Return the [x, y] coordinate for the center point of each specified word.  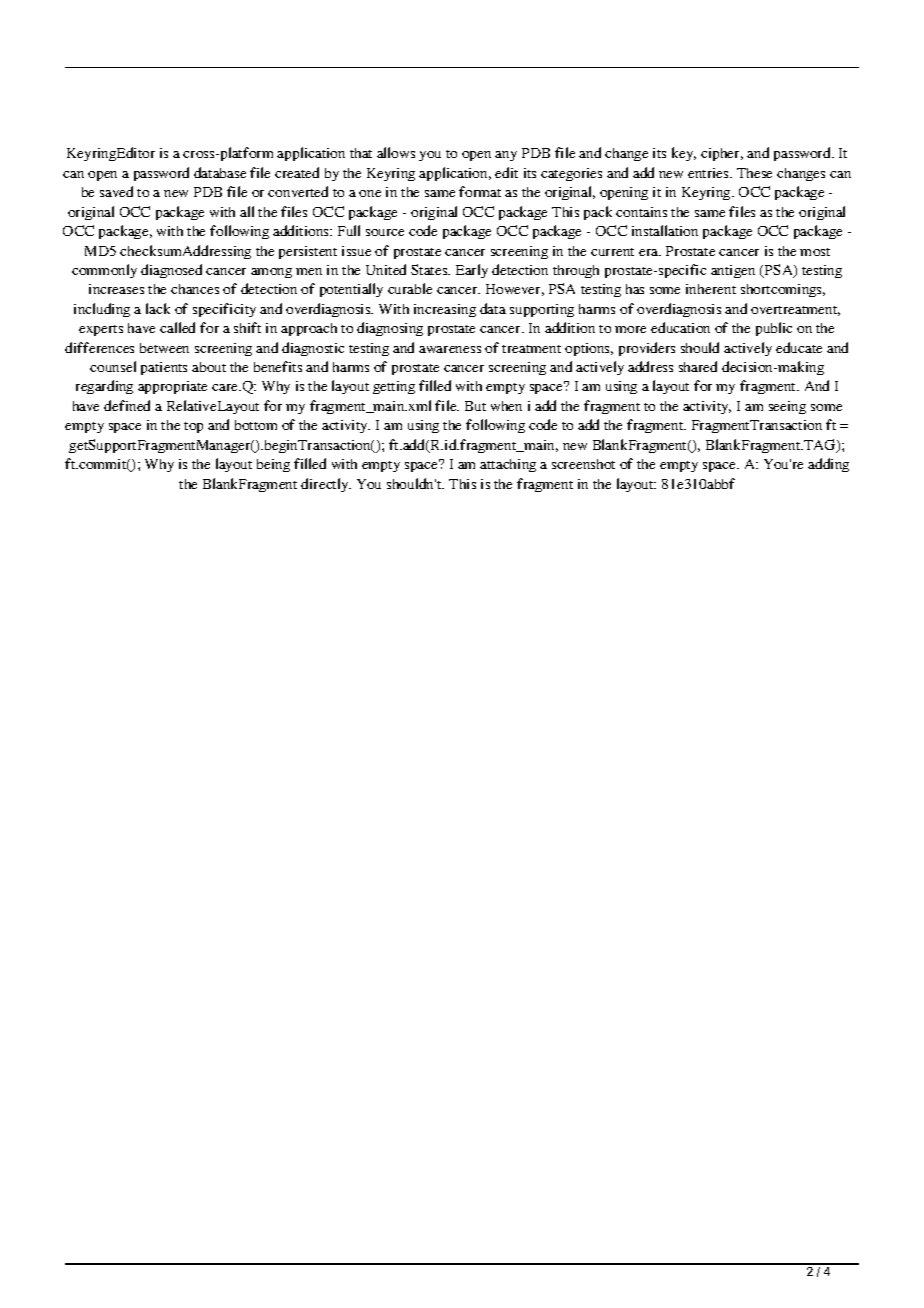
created [297, 172]
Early [472, 271]
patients [164, 368]
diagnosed [171, 271]
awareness [450, 349]
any [506, 156]
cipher [722, 154]
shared [698, 366]
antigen [733, 271]
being [273, 465]
